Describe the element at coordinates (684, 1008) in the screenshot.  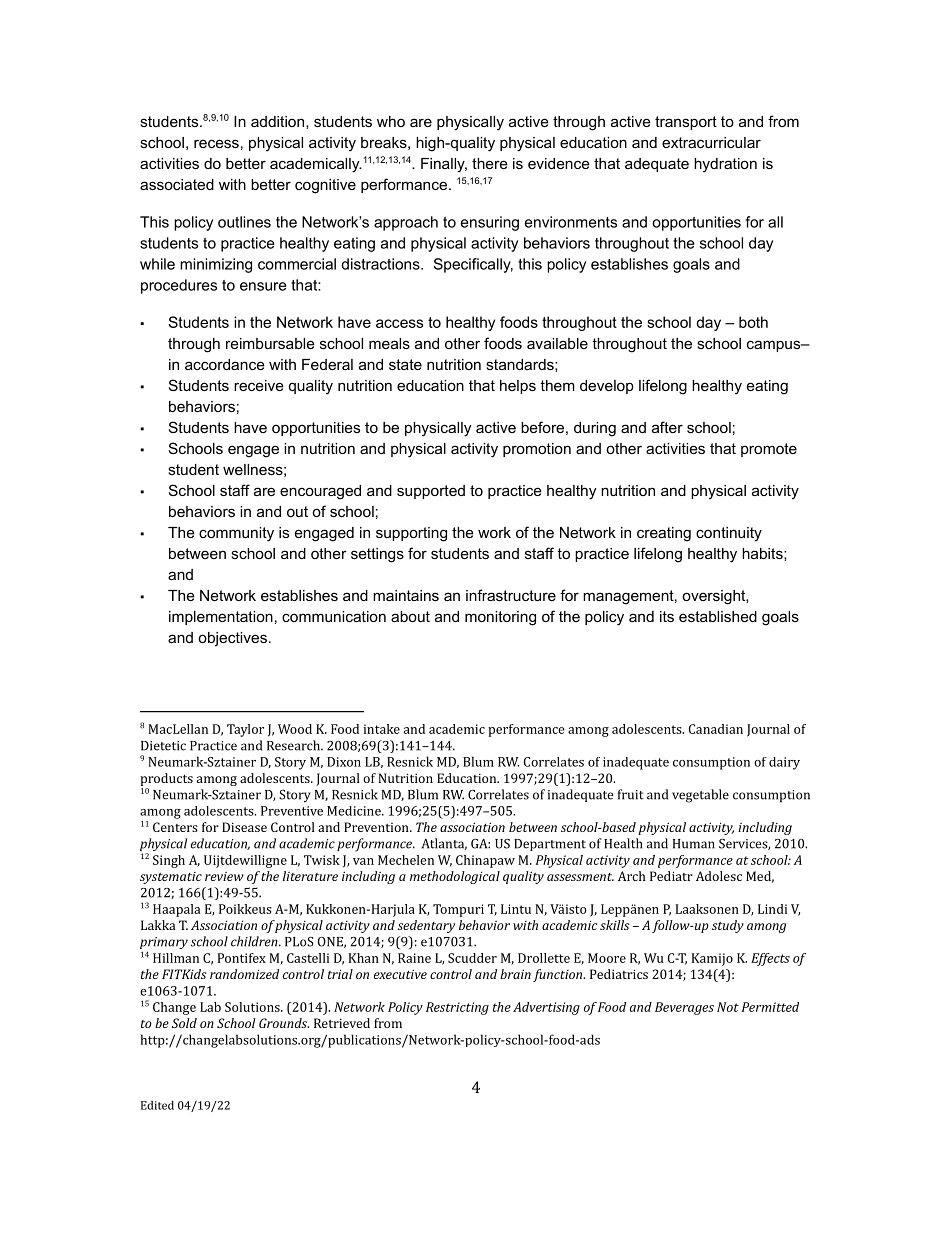
I see `Beverages` at that location.
